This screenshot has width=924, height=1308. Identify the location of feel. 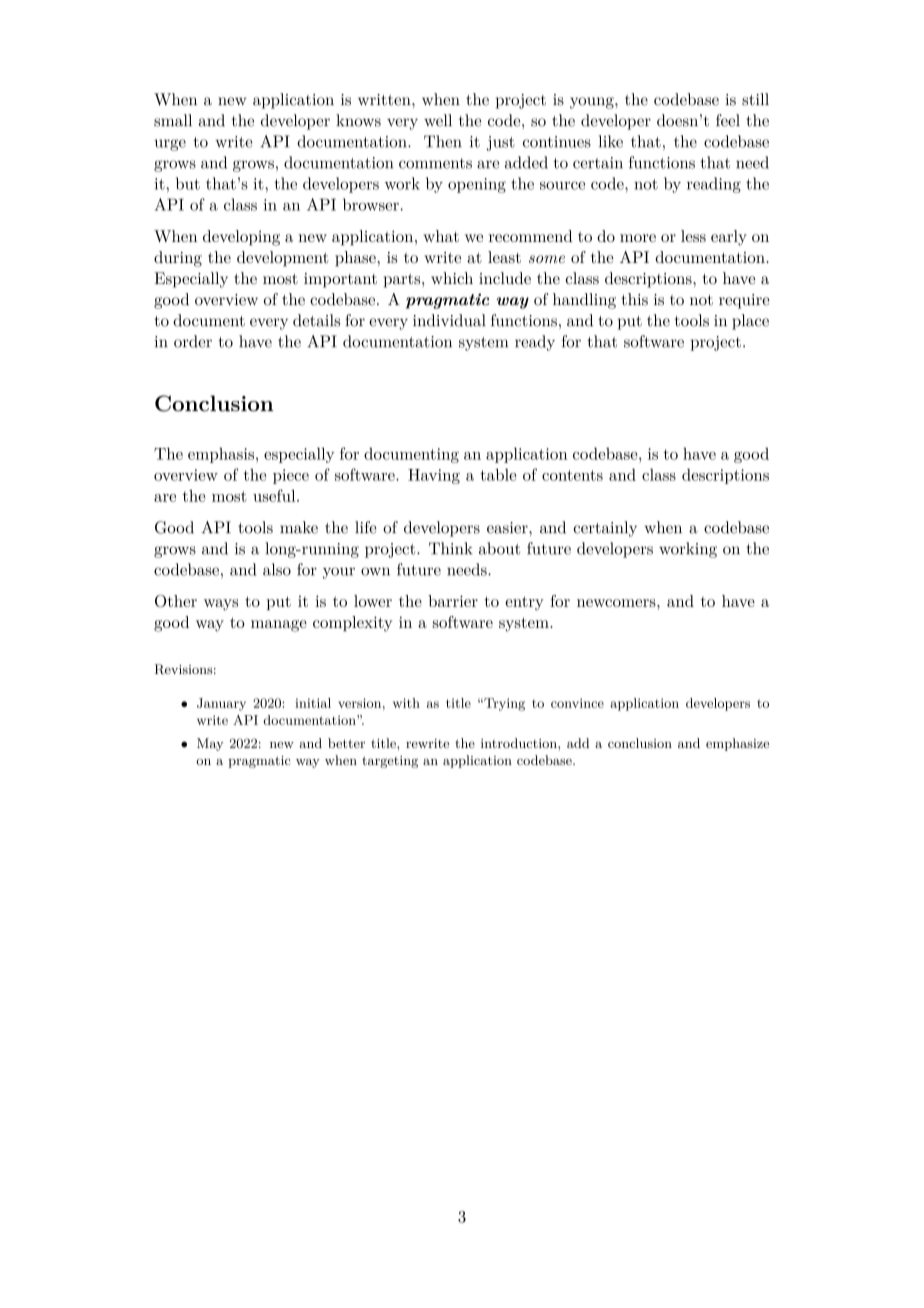
(728, 120).
